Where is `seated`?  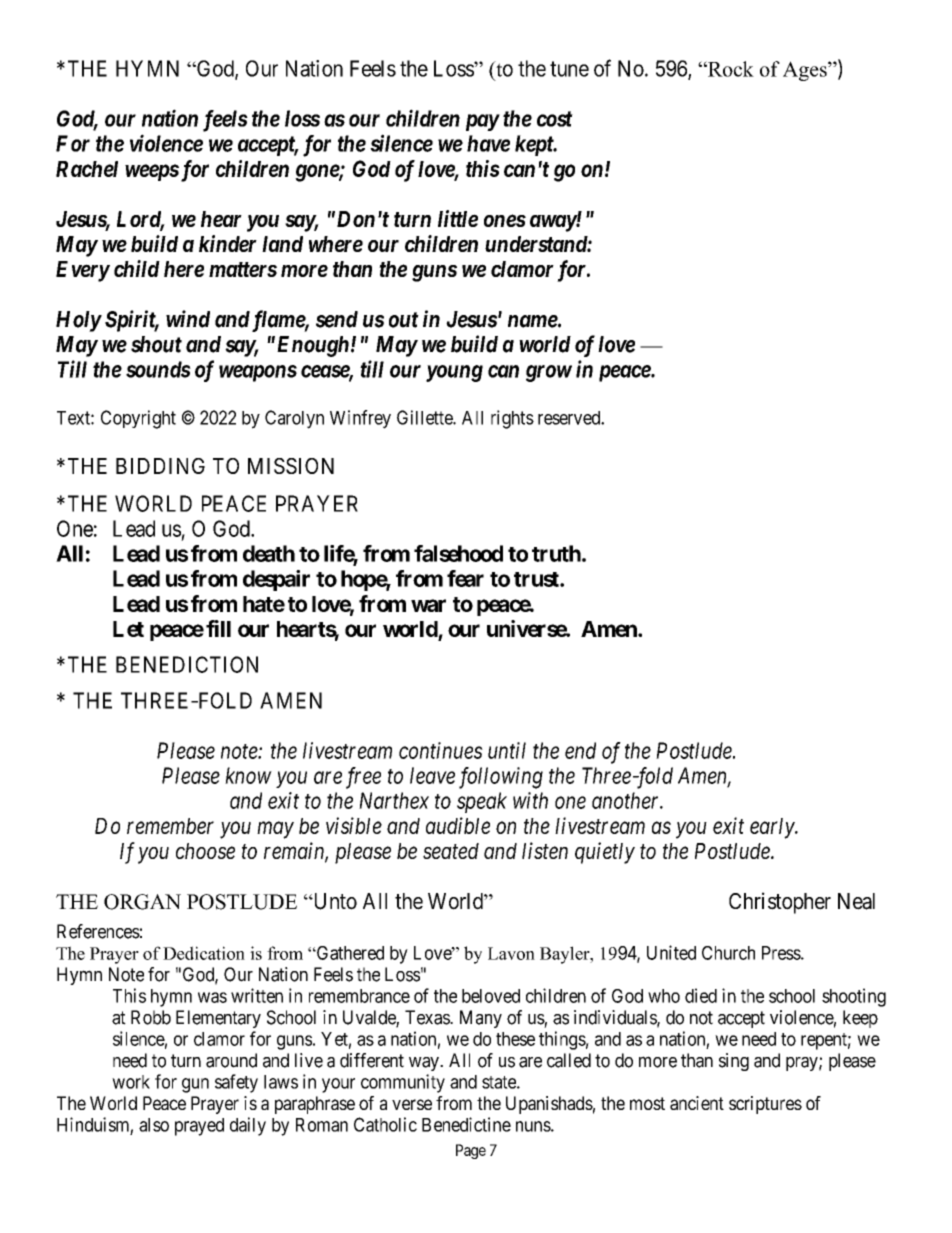
seated is located at coordinates (451, 851).
